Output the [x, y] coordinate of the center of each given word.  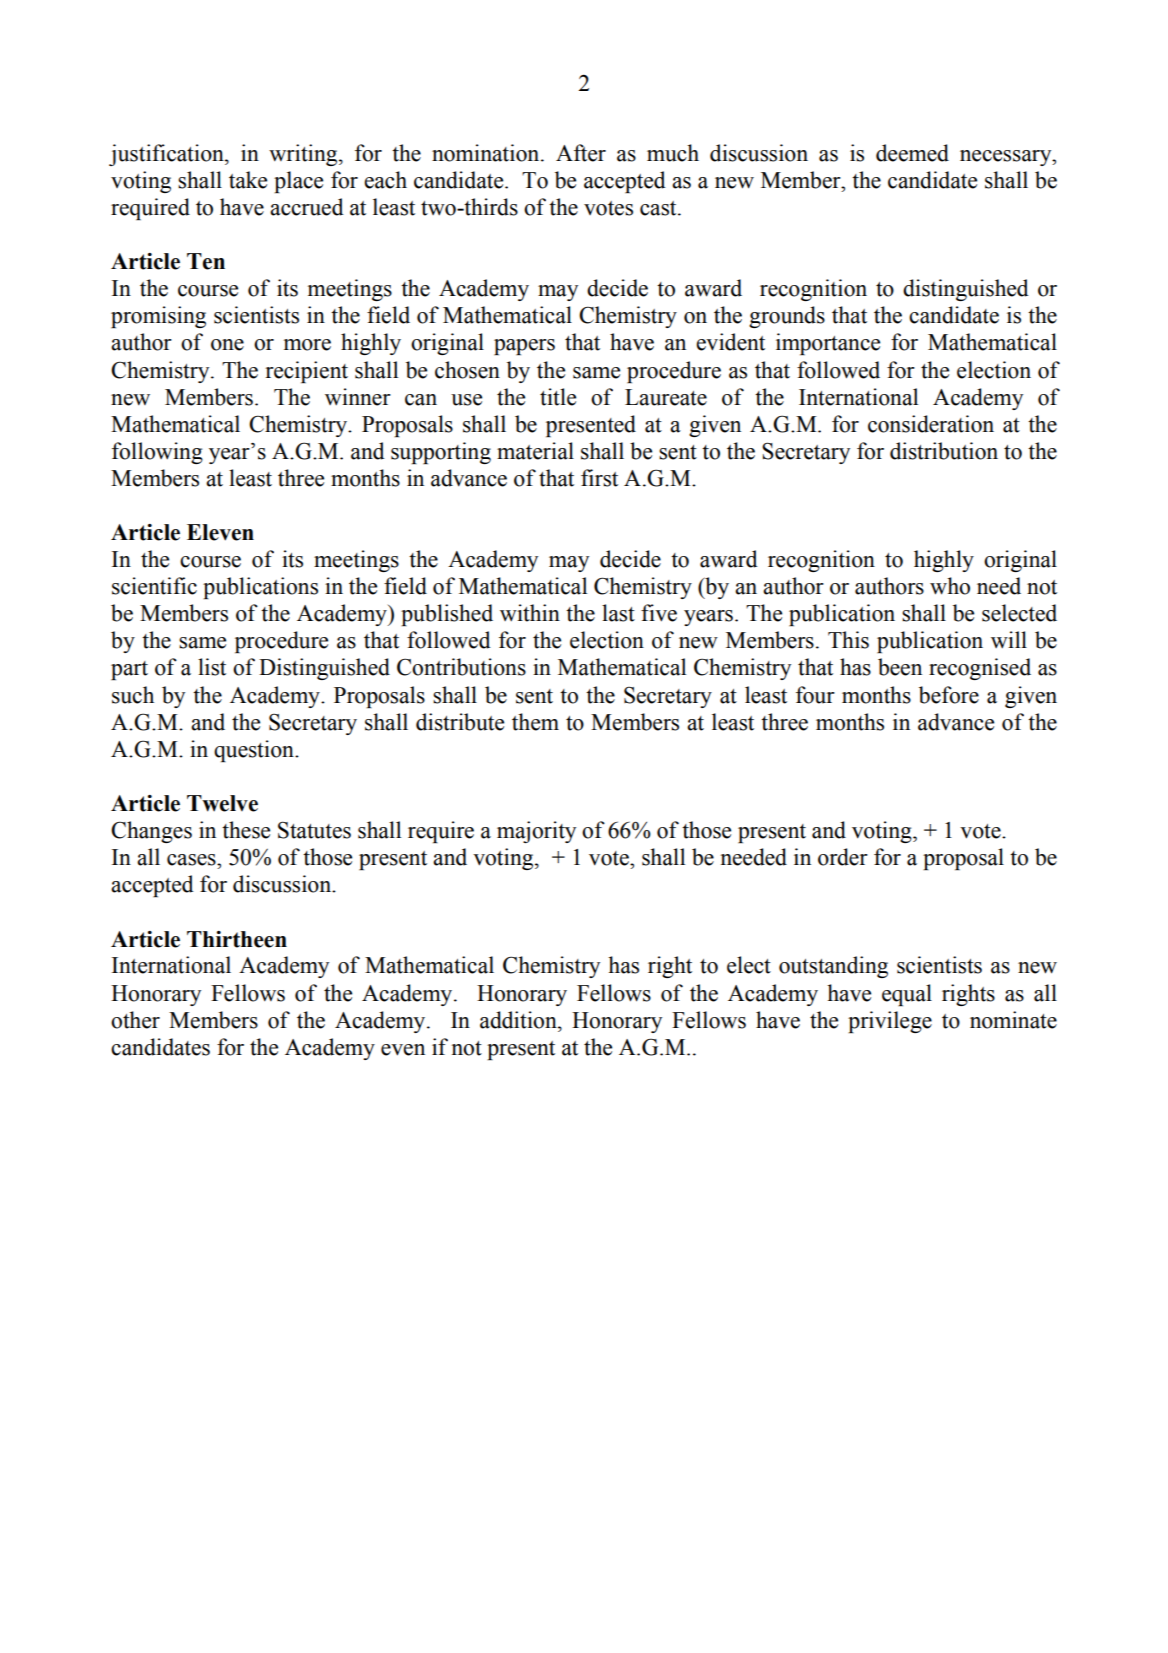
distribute [460, 722]
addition [519, 1020]
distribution [944, 451]
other [135, 1020]
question [255, 751]
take [248, 180]
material [535, 451]
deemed [912, 153]
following [157, 453]
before [949, 695]
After [581, 153]
